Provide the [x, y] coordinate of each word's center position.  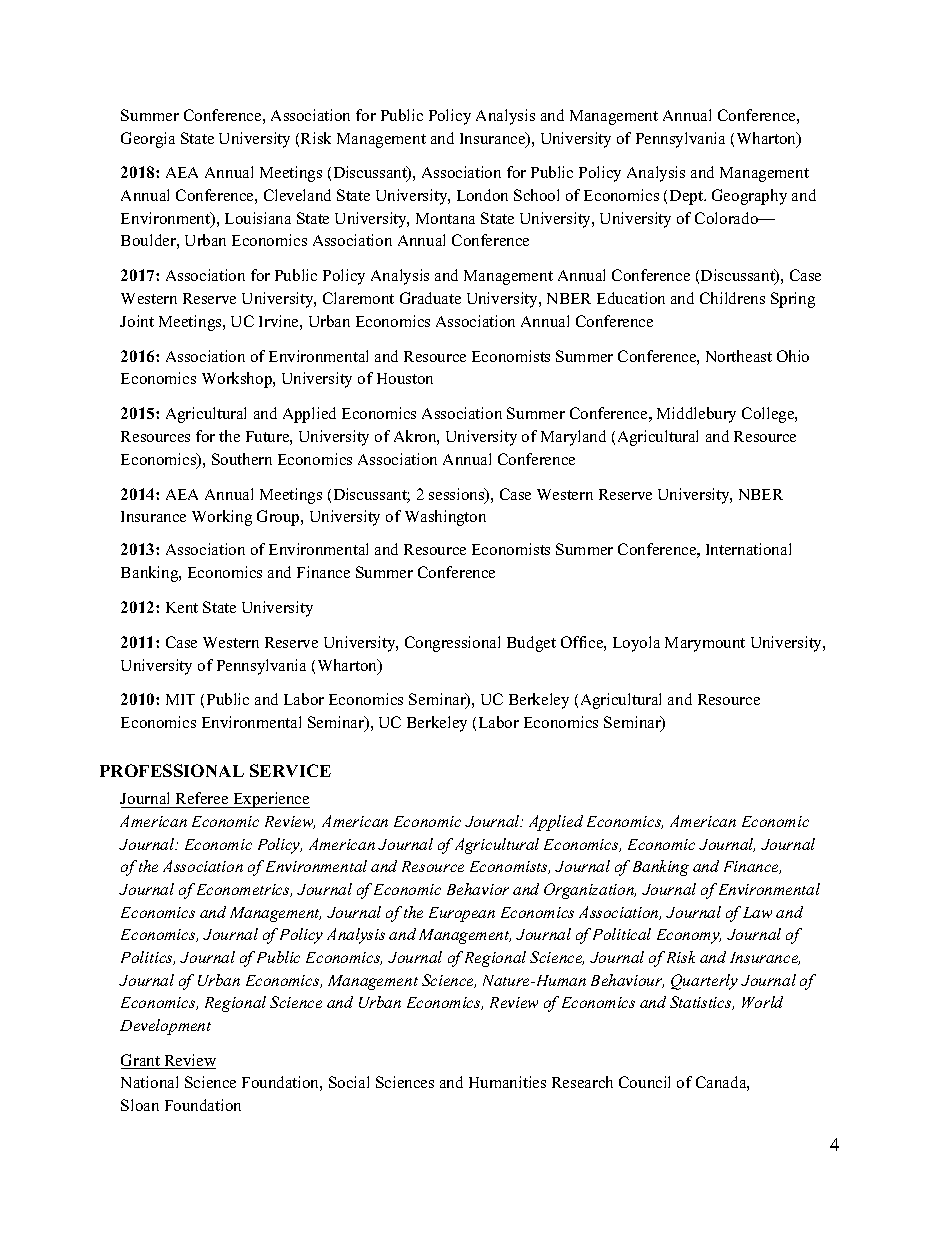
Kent [182, 607]
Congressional [452, 644]
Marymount [705, 644]
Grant [141, 1061]
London [482, 195]
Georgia [148, 140]
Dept [688, 197]
